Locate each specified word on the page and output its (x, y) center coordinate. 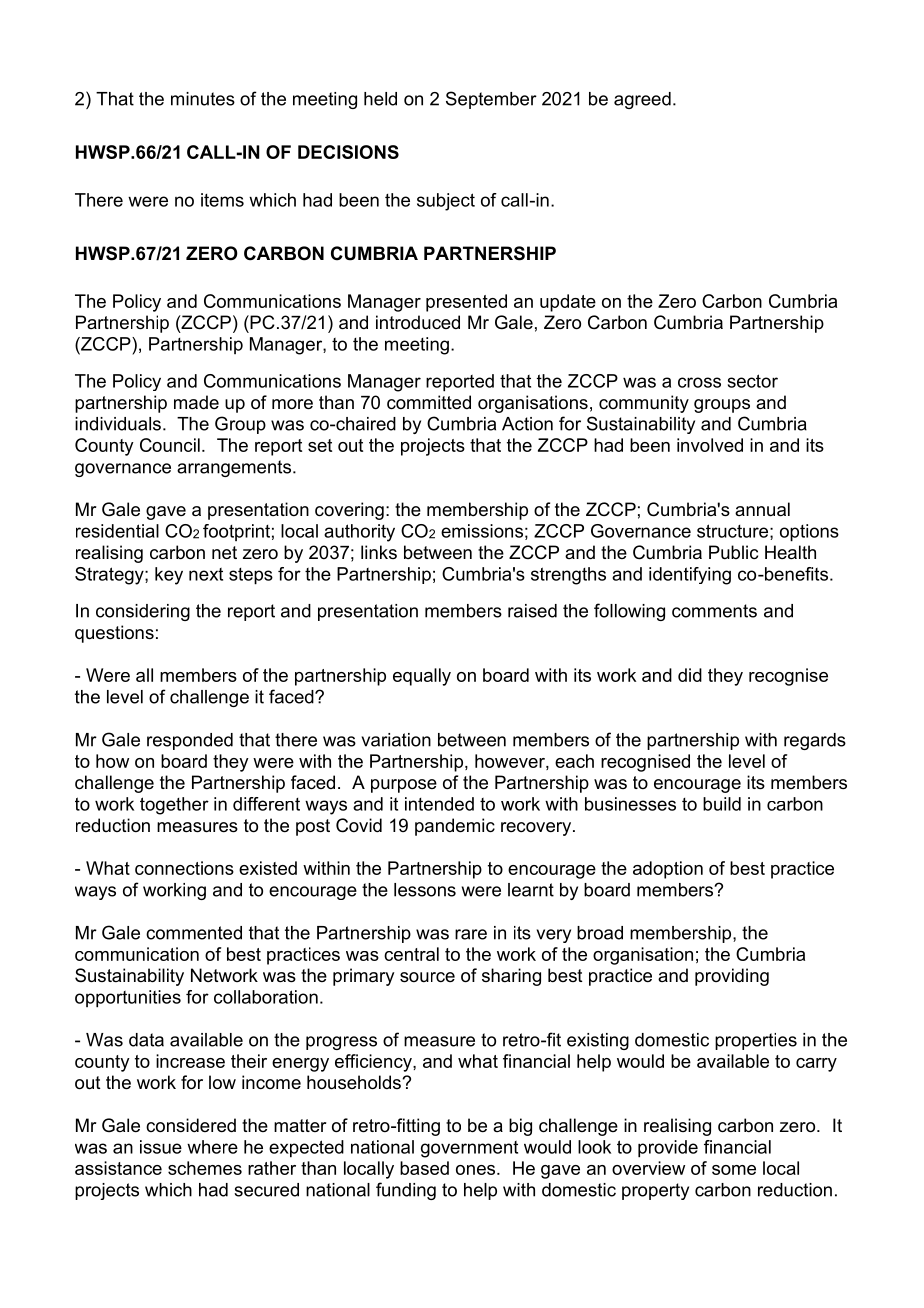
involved (710, 445)
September (491, 100)
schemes (205, 1168)
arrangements (235, 468)
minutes (203, 99)
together (174, 806)
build (722, 804)
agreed (642, 100)
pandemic (455, 827)
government (469, 1149)
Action (527, 424)
